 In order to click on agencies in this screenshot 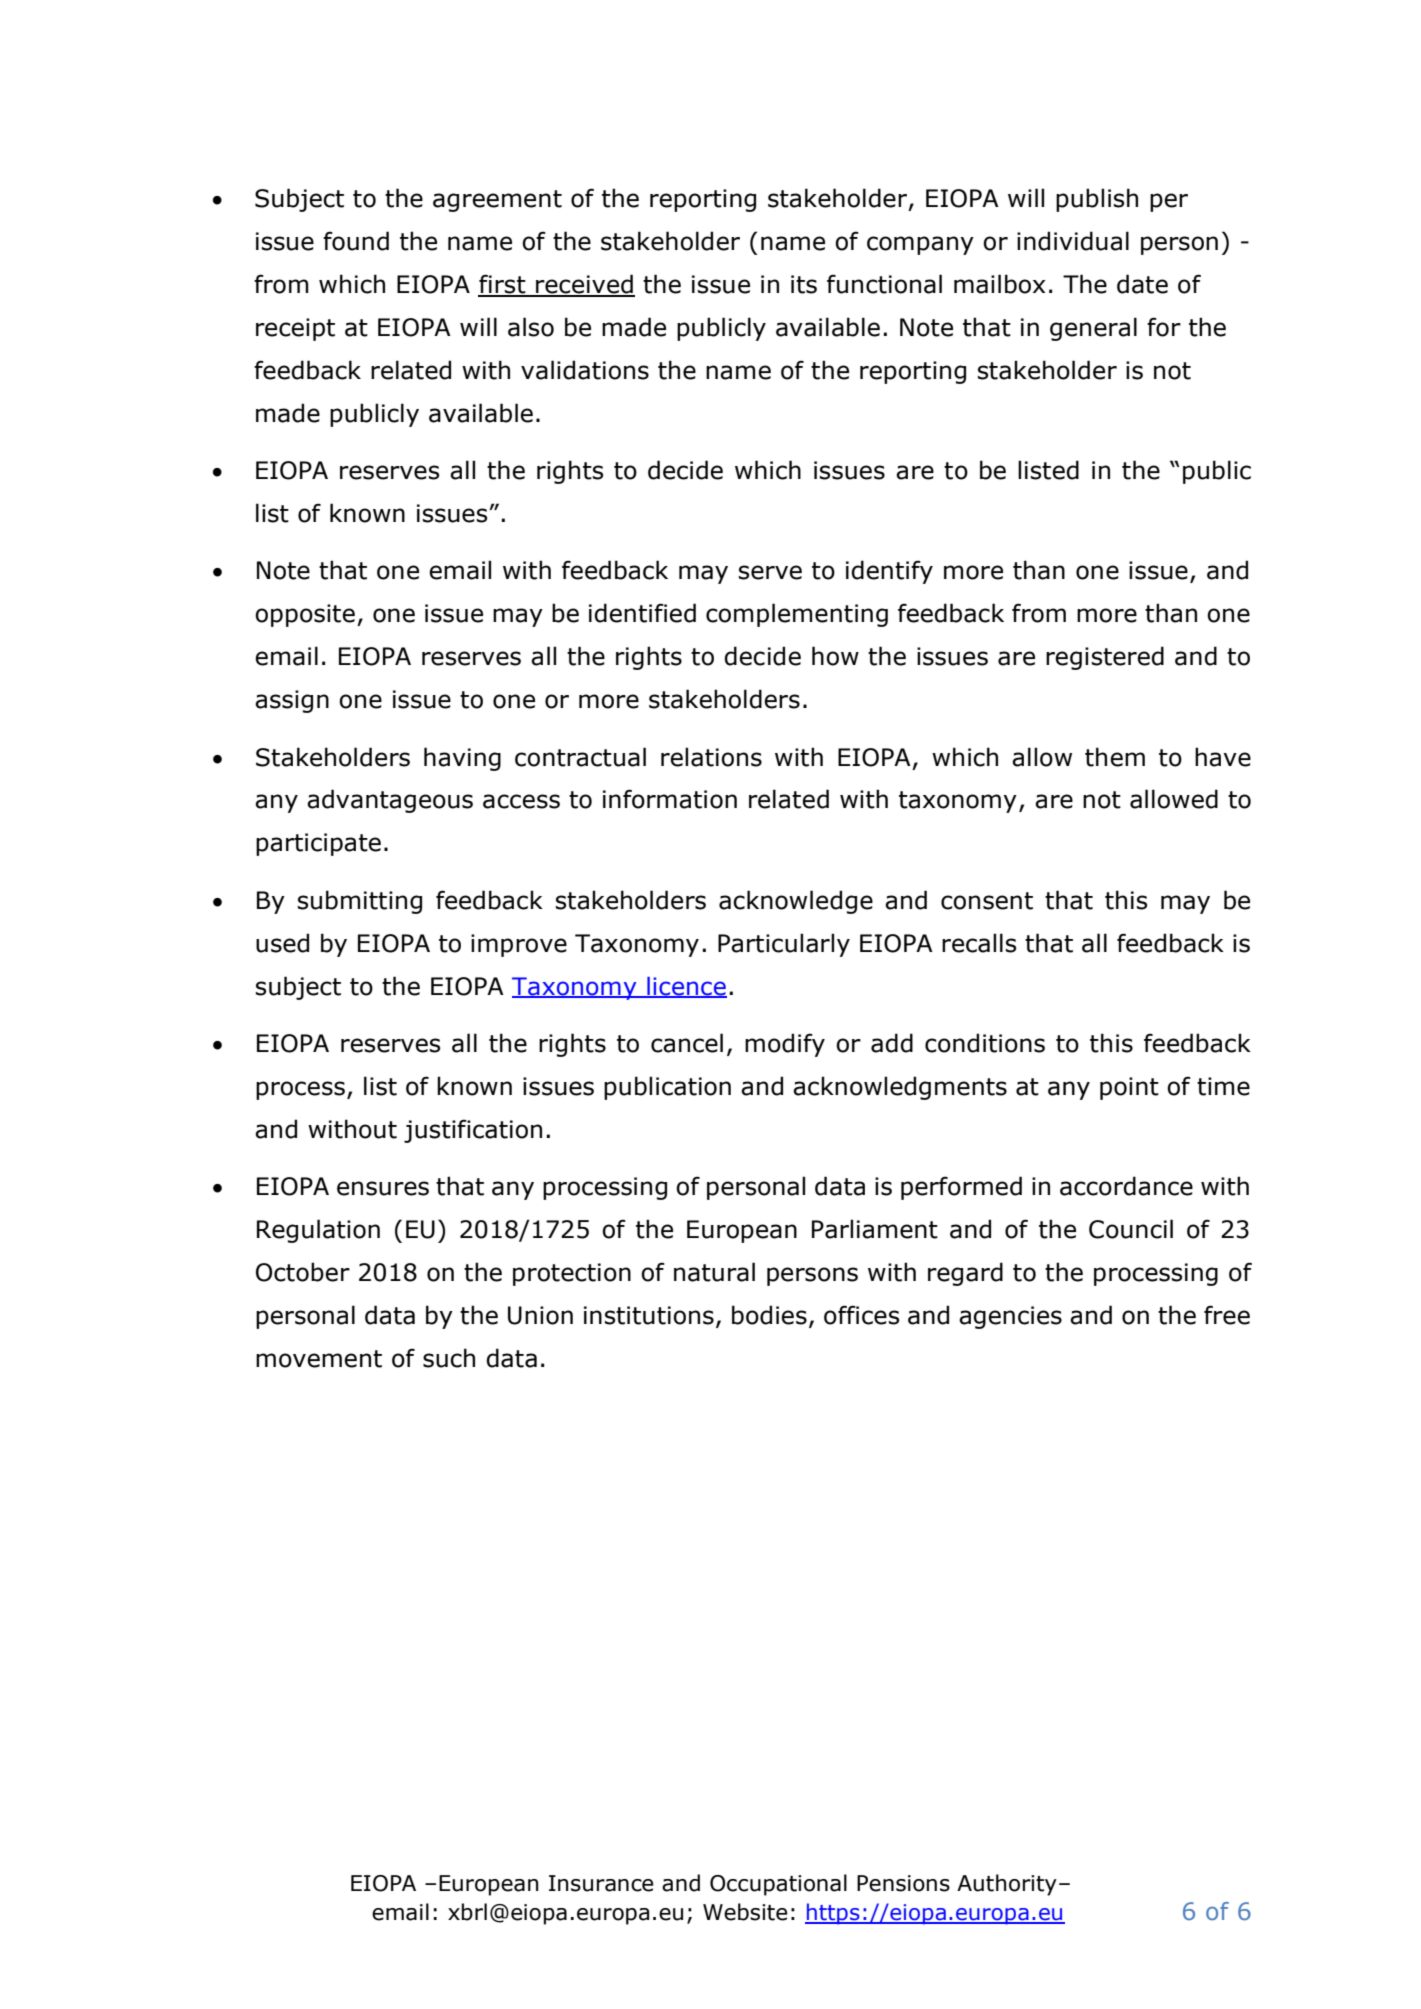, I will do `click(1010, 1317)`.
